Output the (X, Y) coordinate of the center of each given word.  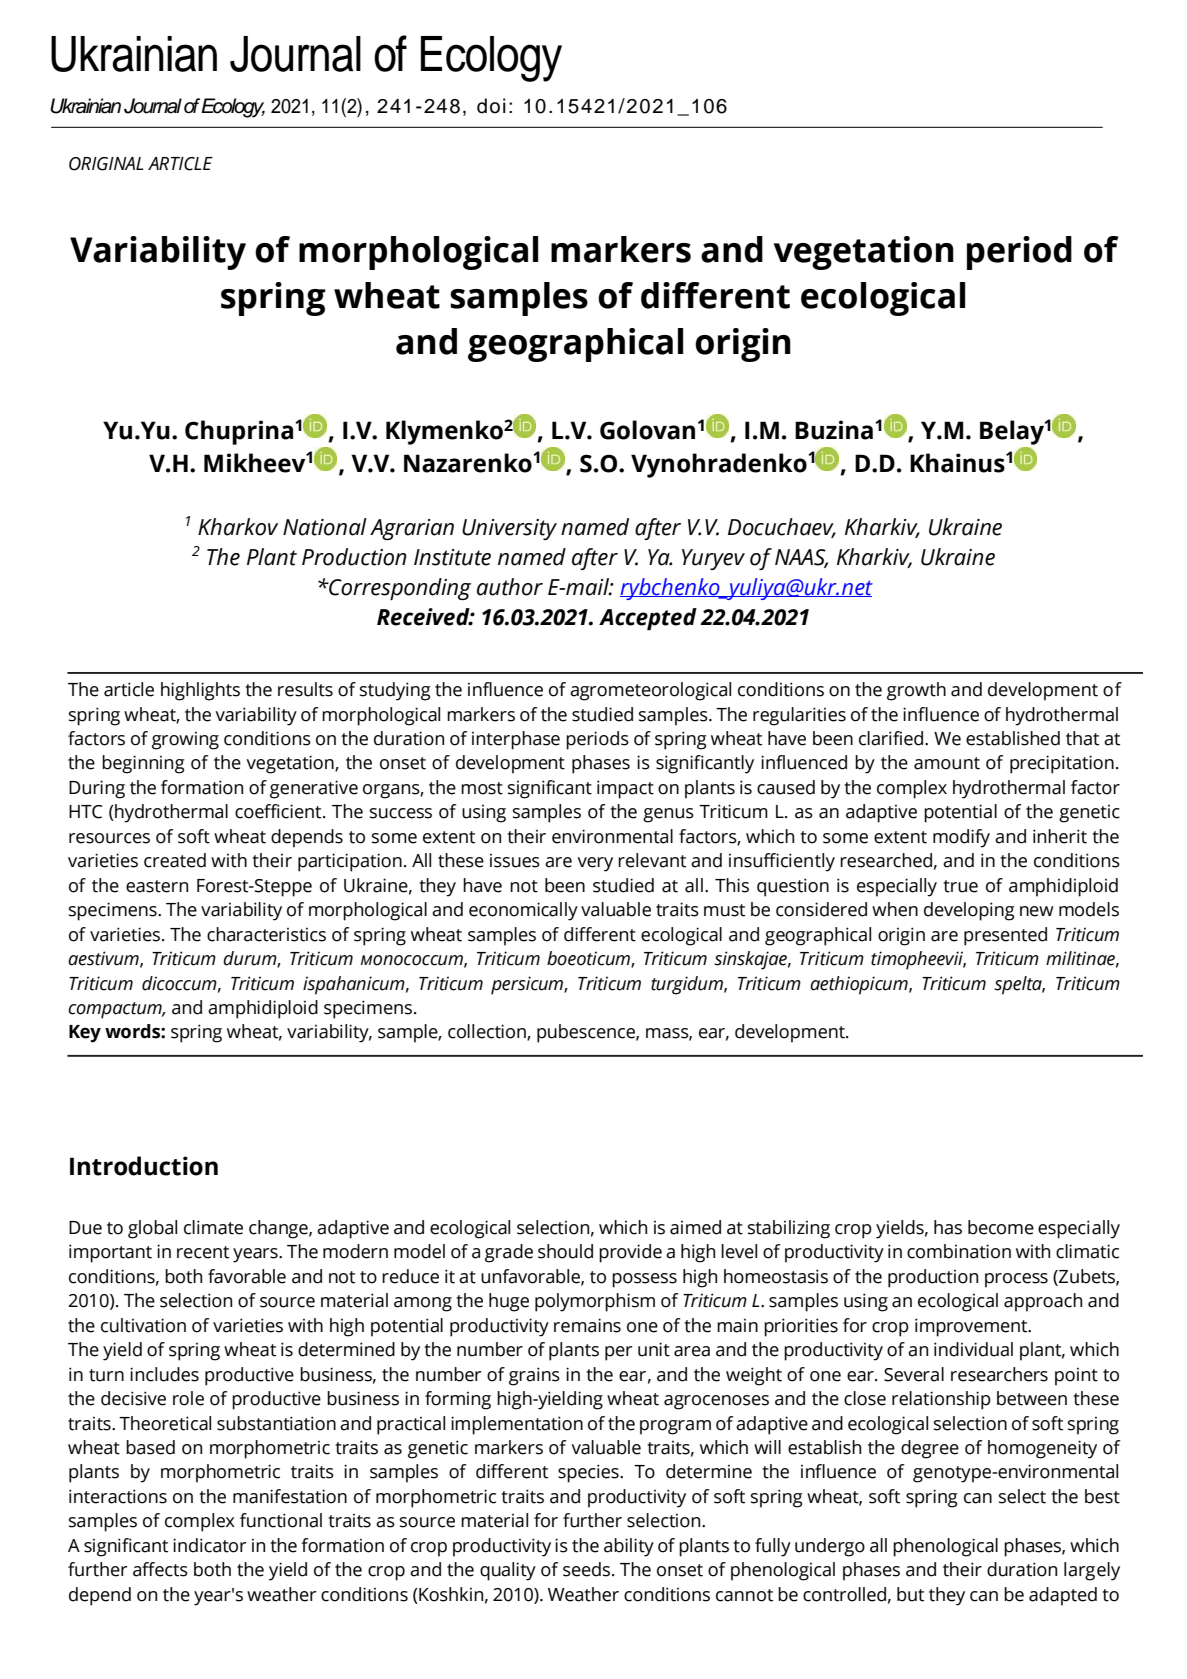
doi (491, 106)
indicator (210, 1545)
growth (916, 691)
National (325, 527)
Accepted (648, 619)
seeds (586, 1569)
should (565, 1251)
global (152, 1229)
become (1001, 1227)
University (509, 529)
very (595, 864)
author (510, 587)
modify (961, 838)
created (175, 860)
